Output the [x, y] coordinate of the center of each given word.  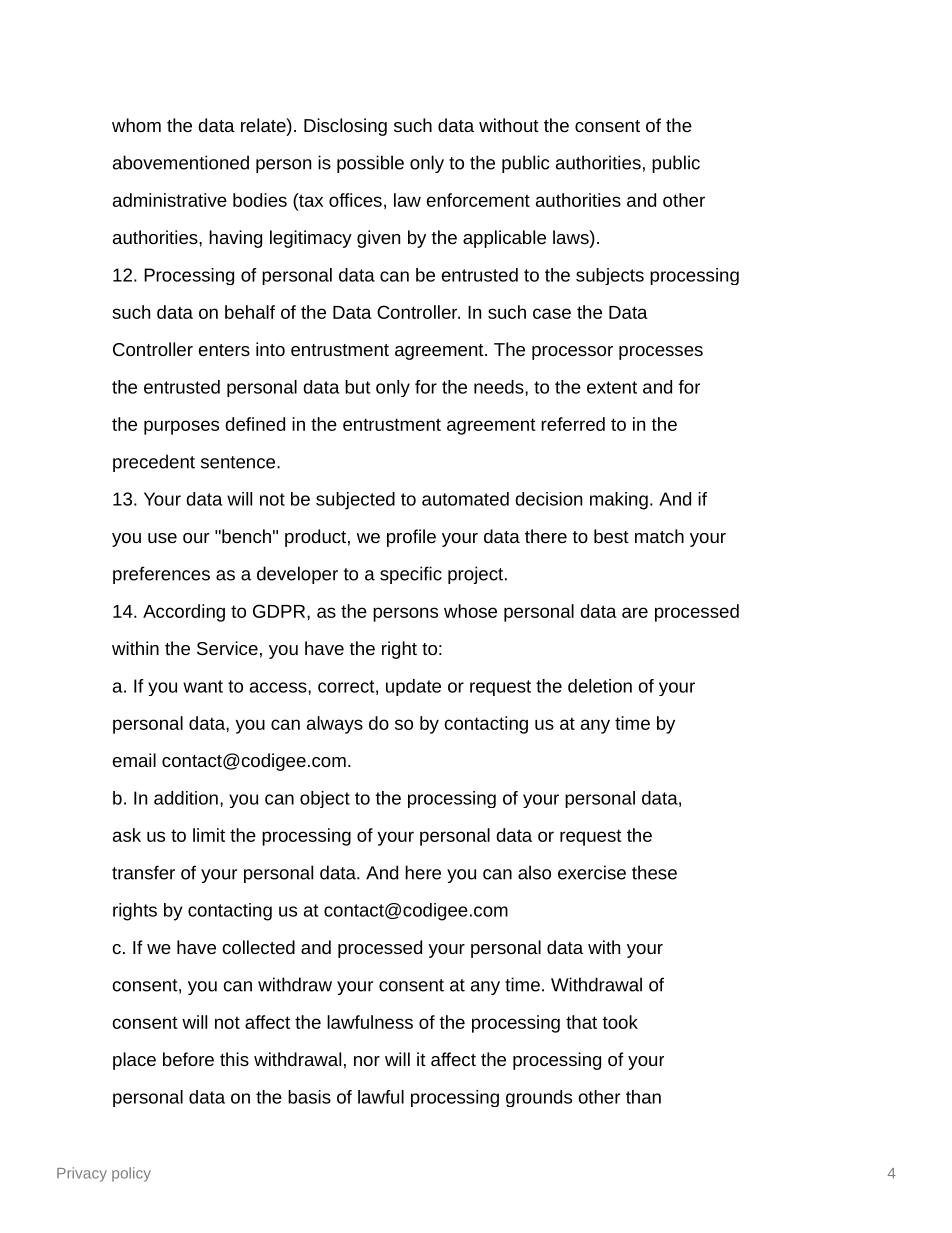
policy [131, 1174]
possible [370, 164]
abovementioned [181, 162]
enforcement [478, 200]
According [184, 613]
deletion [600, 686]
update [413, 687]
